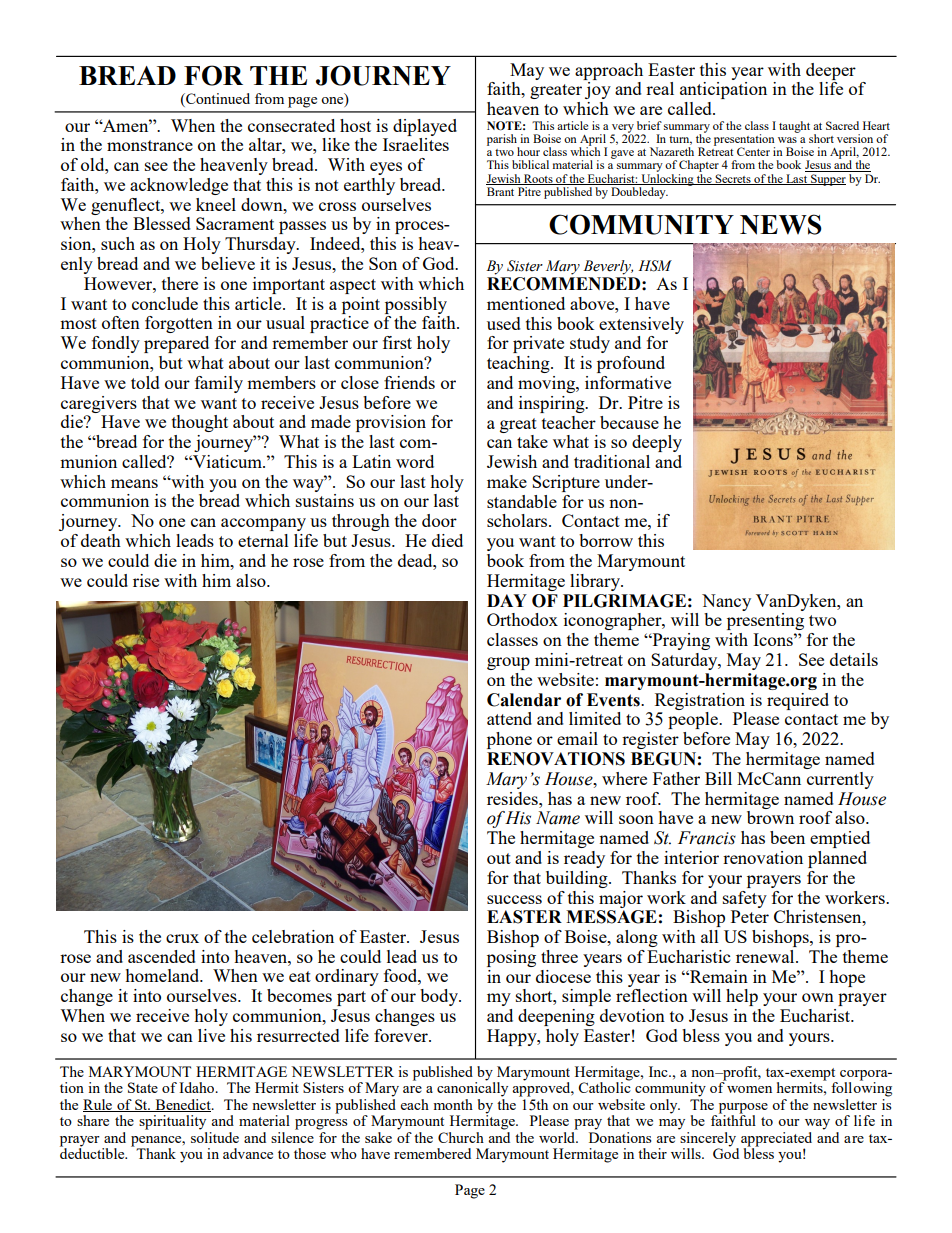 Image resolution: width=952 pixels, height=1233 pixels. Describe the element at coordinates (182, 938) in the screenshot. I see `crux` at that location.
